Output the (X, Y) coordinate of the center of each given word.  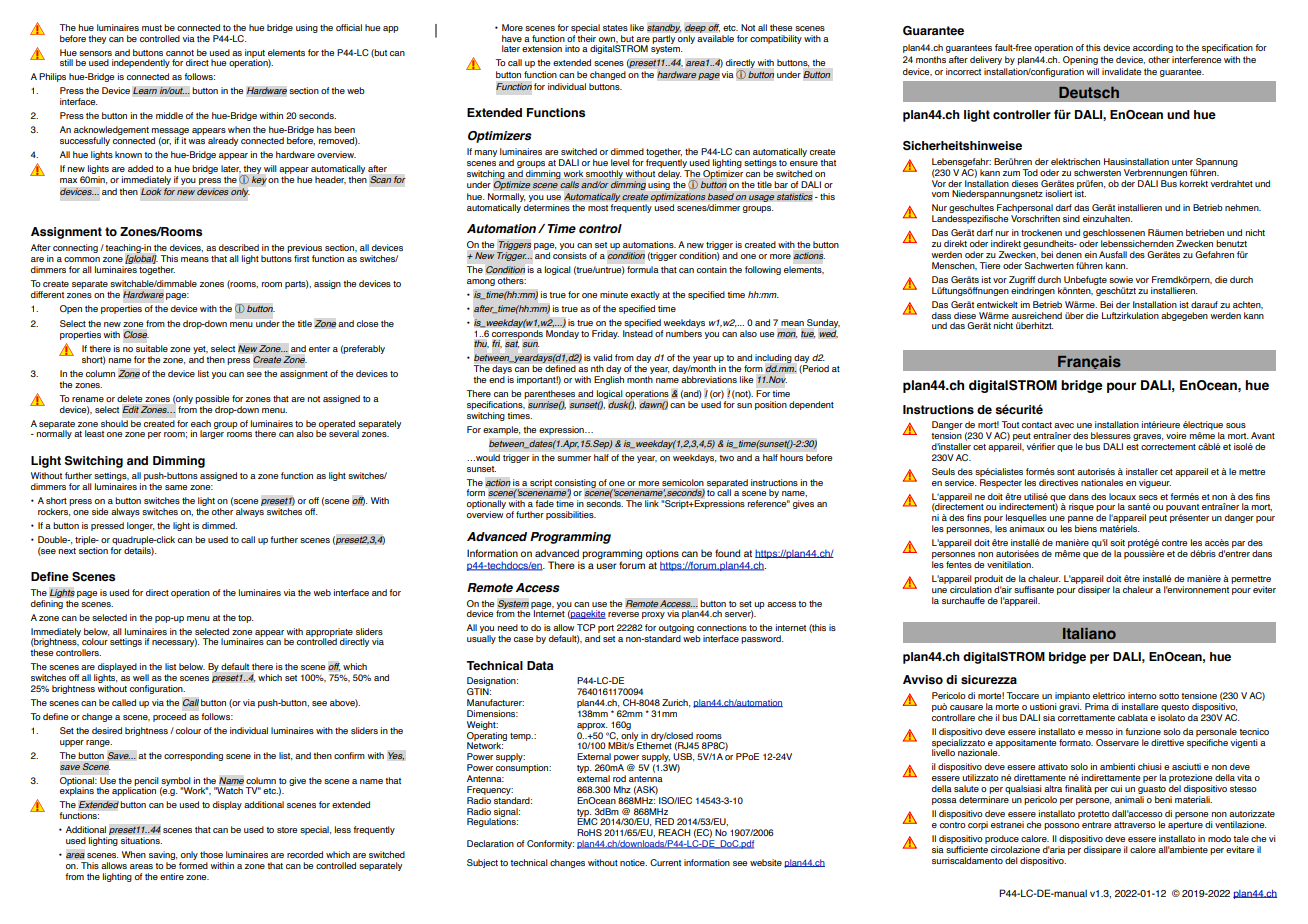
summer (574, 458)
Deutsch (1089, 92)
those (211, 854)
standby (664, 28)
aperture (1185, 826)
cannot (180, 53)
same (176, 487)
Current (665, 862)
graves (1148, 437)
